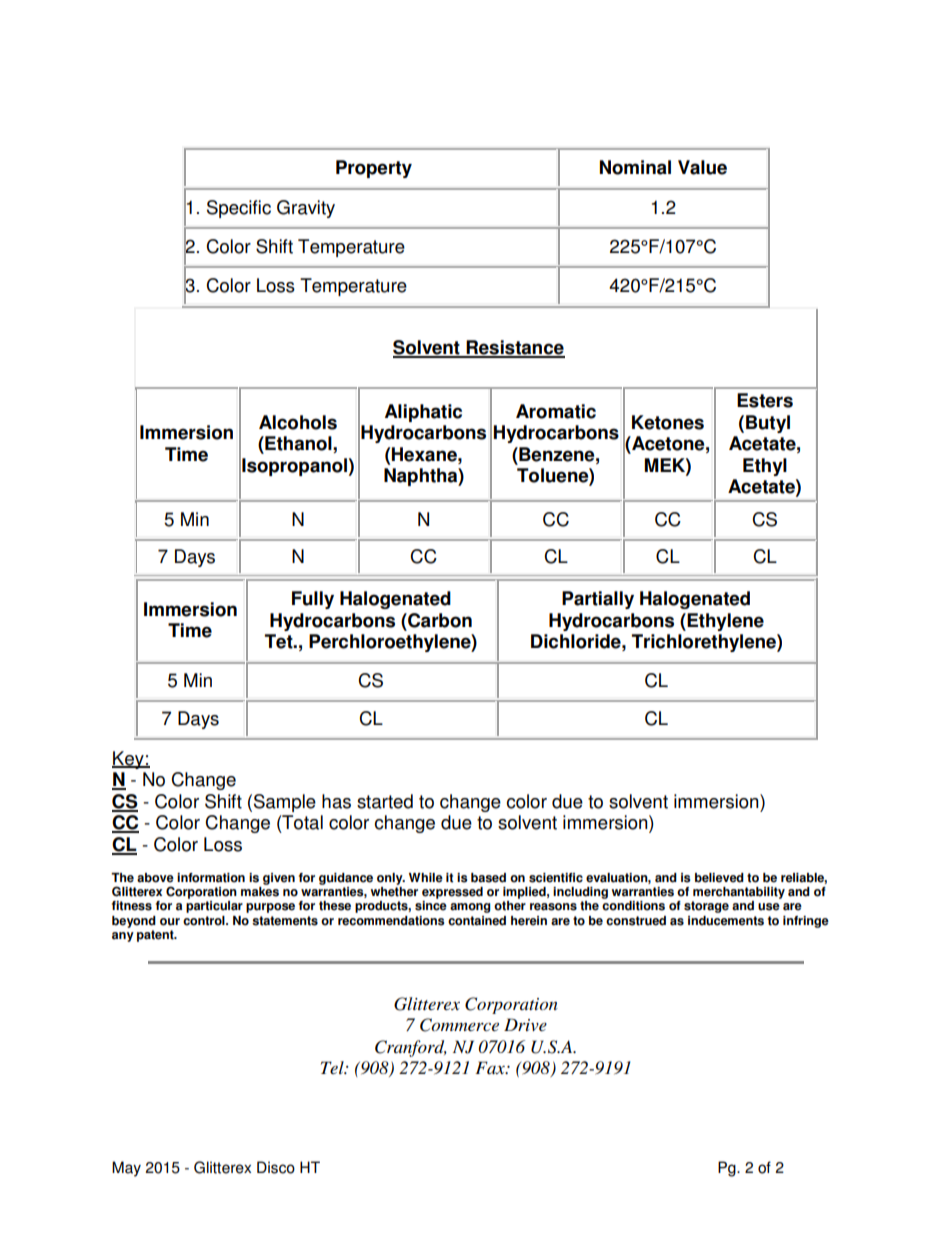 The image size is (952, 1233). Describe the element at coordinates (374, 169) in the image. I see `Property` at that location.
